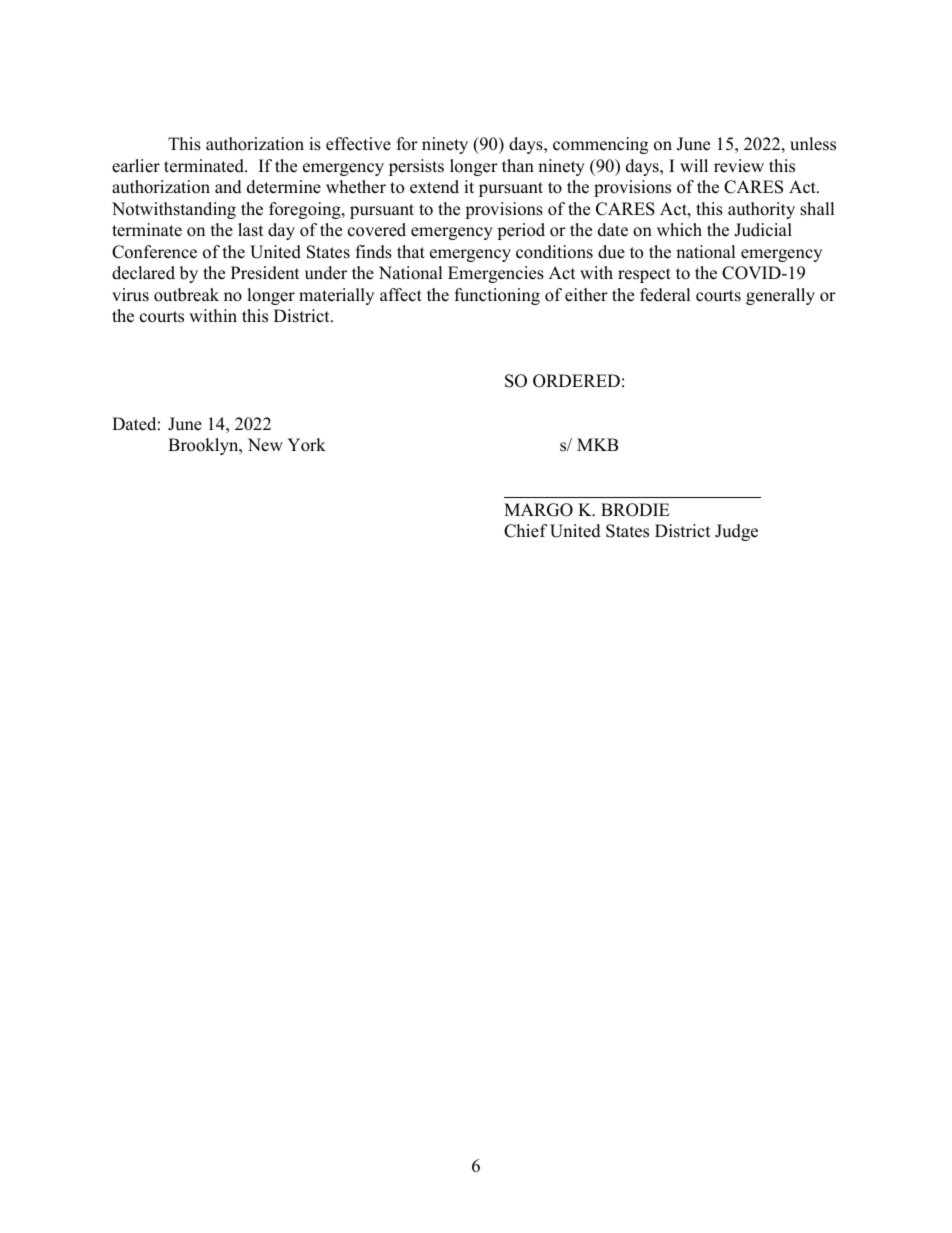 The width and height of the screenshot is (952, 1233). Describe the element at coordinates (136, 166) in the screenshot. I see `earlier` at that location.
